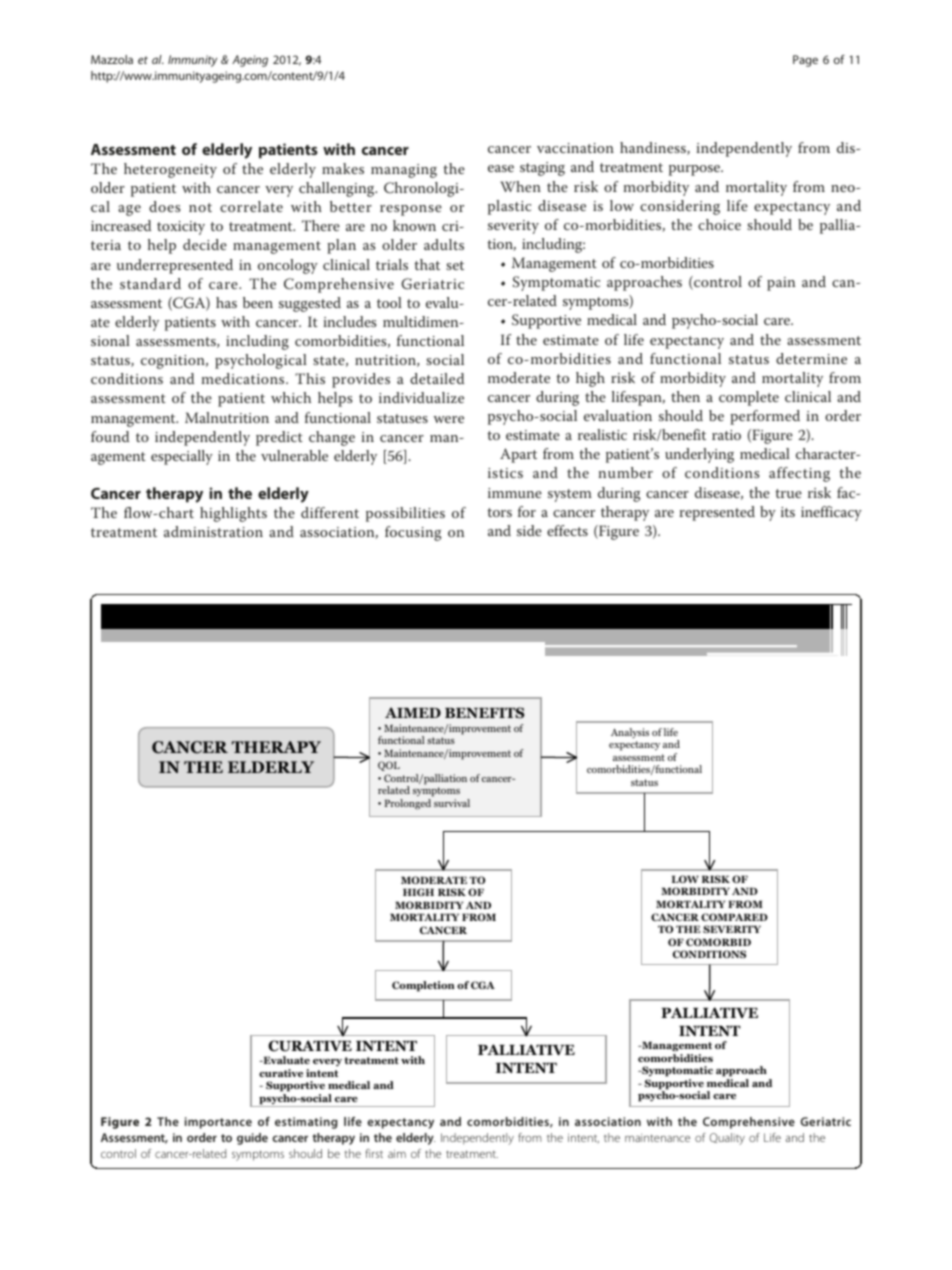  What do you see at coordinates (437, 378) in the page?
I see `detailed` at bounding box center [437, 378].
